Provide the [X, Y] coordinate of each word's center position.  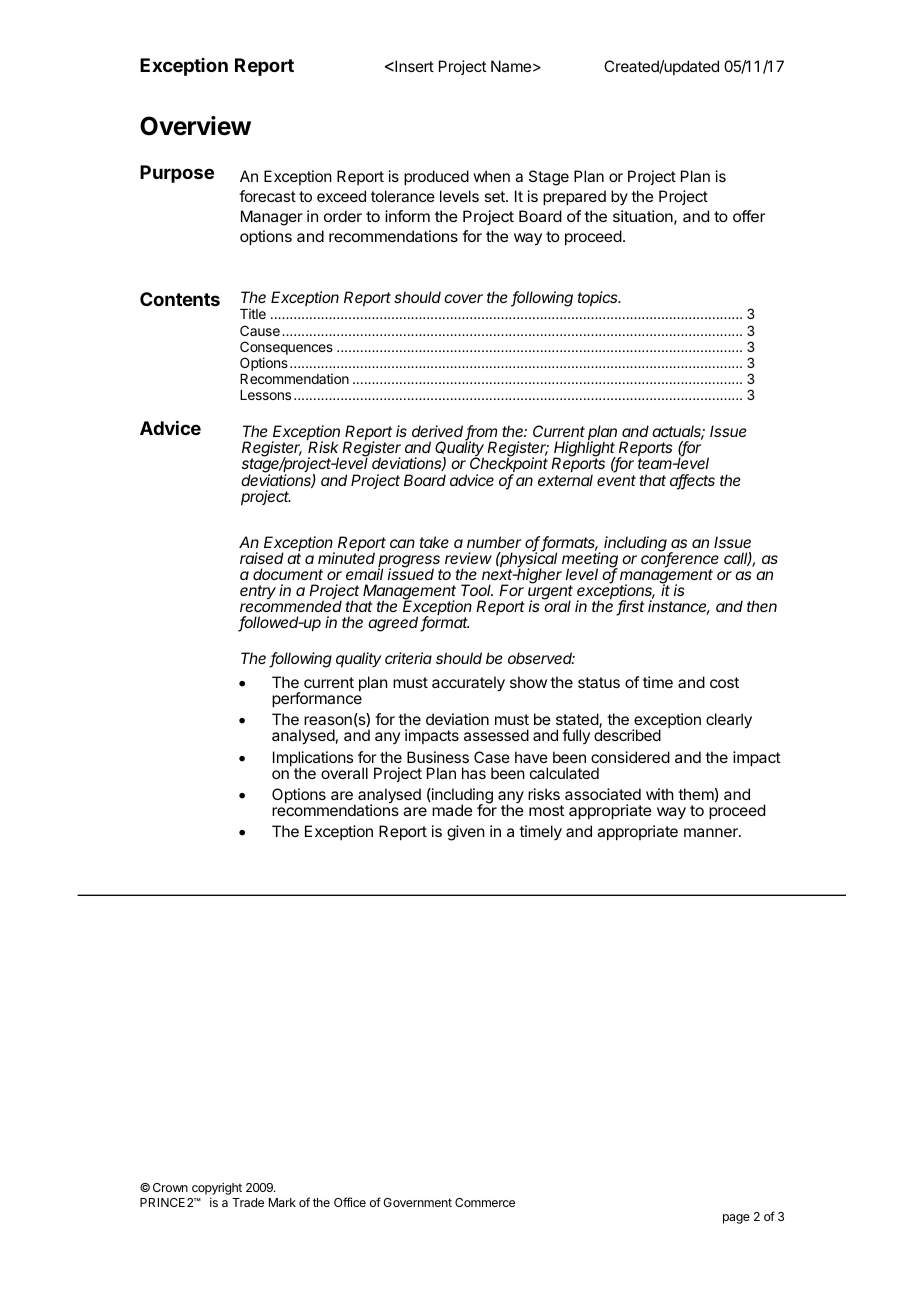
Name [511, 66]
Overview [195, 126]
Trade [248, 1202]
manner [712, 832]
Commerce [485, 1202]
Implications [313, 760]
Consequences [286, 348]
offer [749, 216]
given [466, 833]
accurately [468, 684]
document [288, 574]
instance [679, 607]
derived [439, 432]
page [736, 1219]
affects [692, 481]
